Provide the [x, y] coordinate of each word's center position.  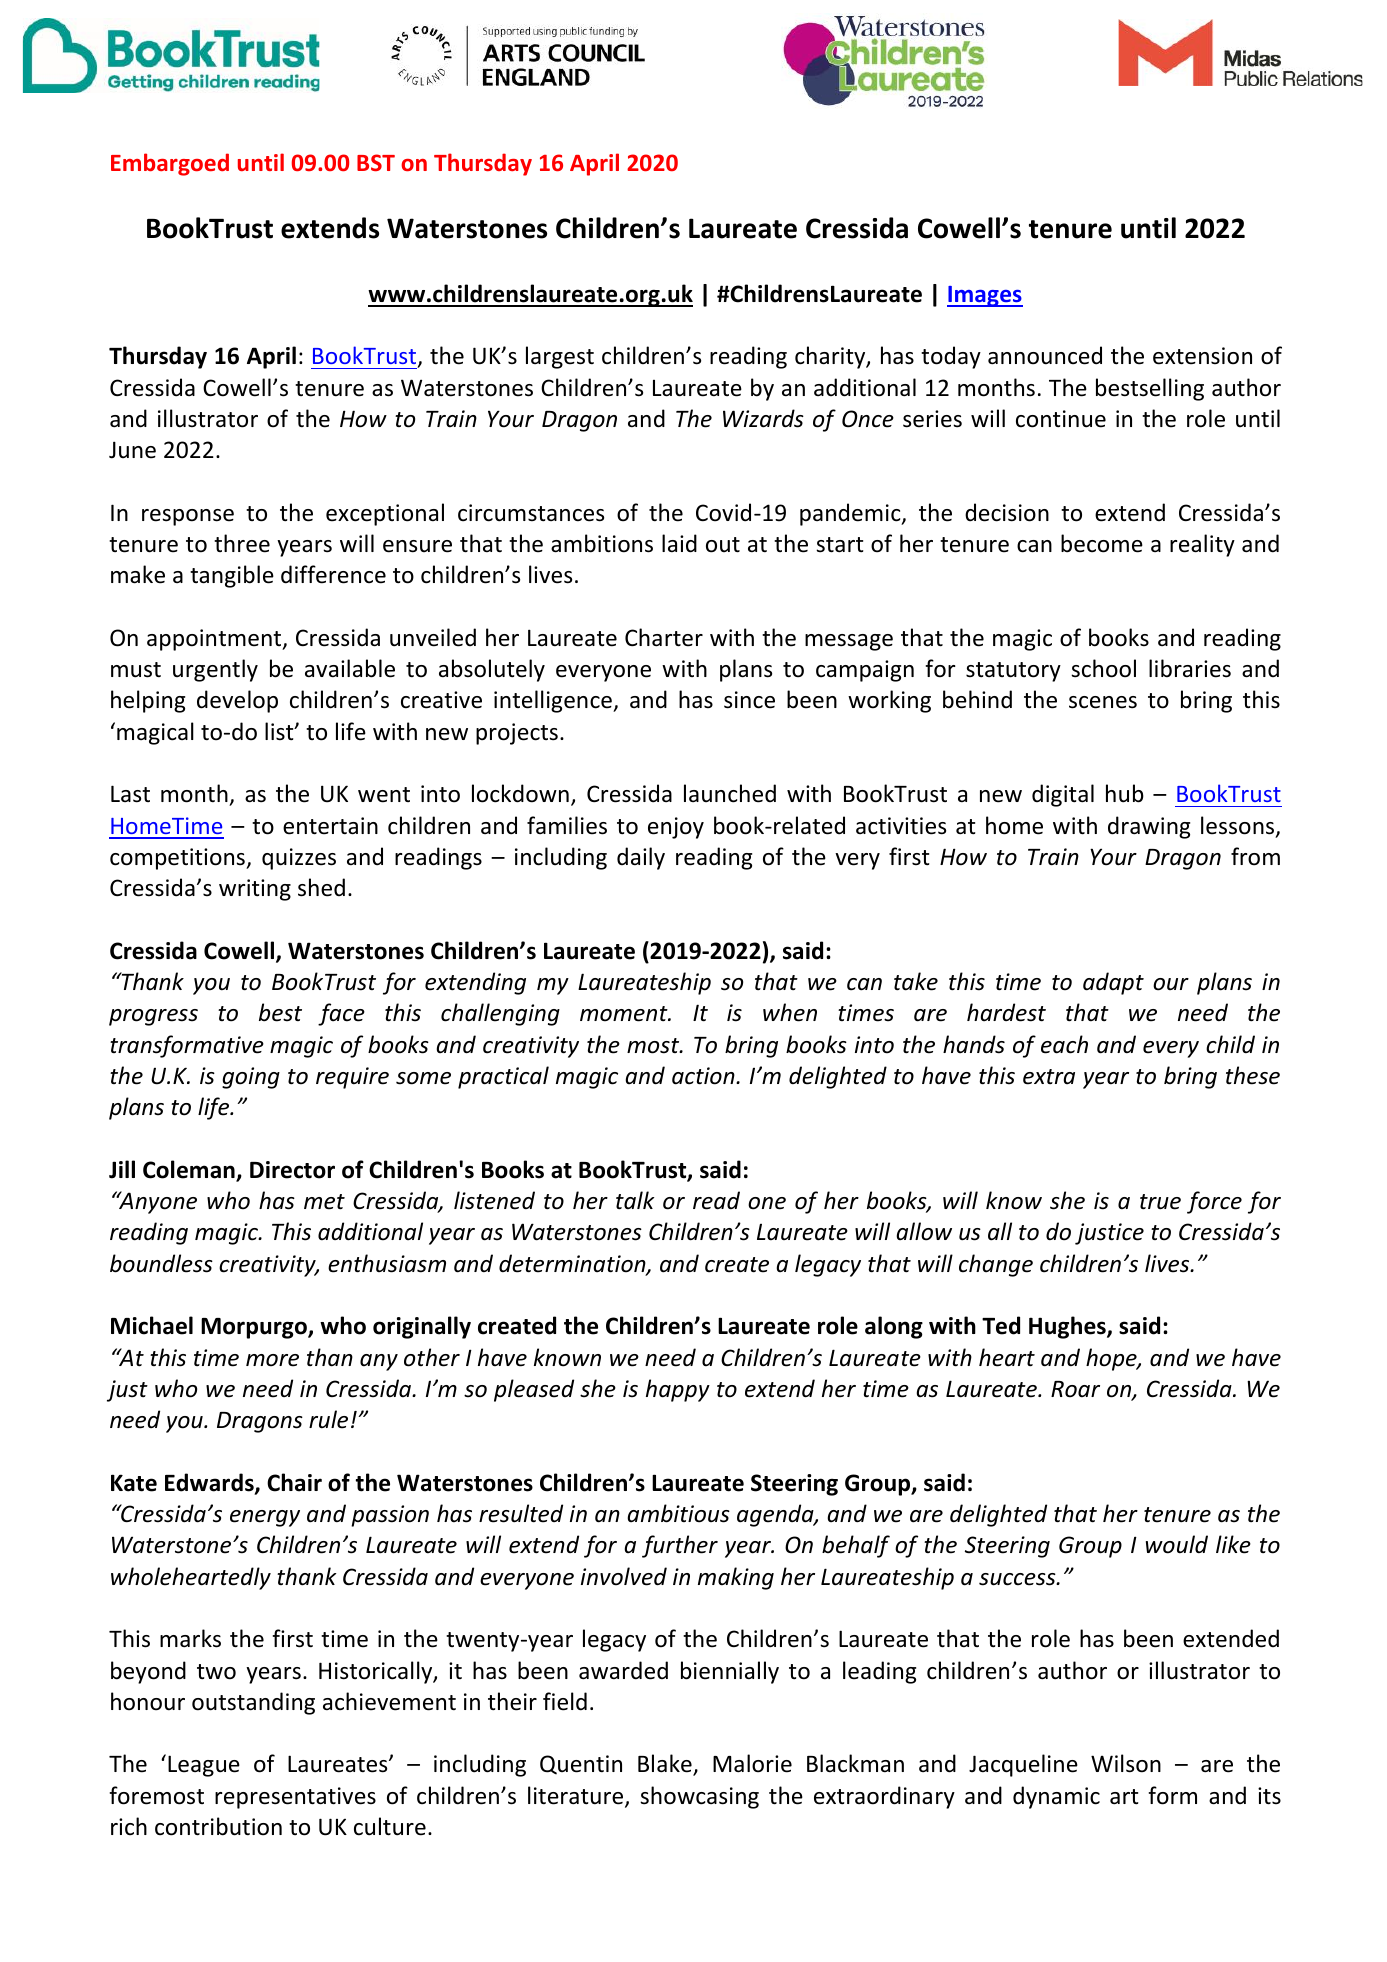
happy [678, 1390]
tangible [232, 576]
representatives [295, 1798]
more [272, 1360]
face [341, 1014]
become [1102, 543]
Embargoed [170, 164]
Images [985, 296]
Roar [1075, 1389]
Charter [664, 637]
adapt [1113, 983]
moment [625, 1014]
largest [560, 357]
